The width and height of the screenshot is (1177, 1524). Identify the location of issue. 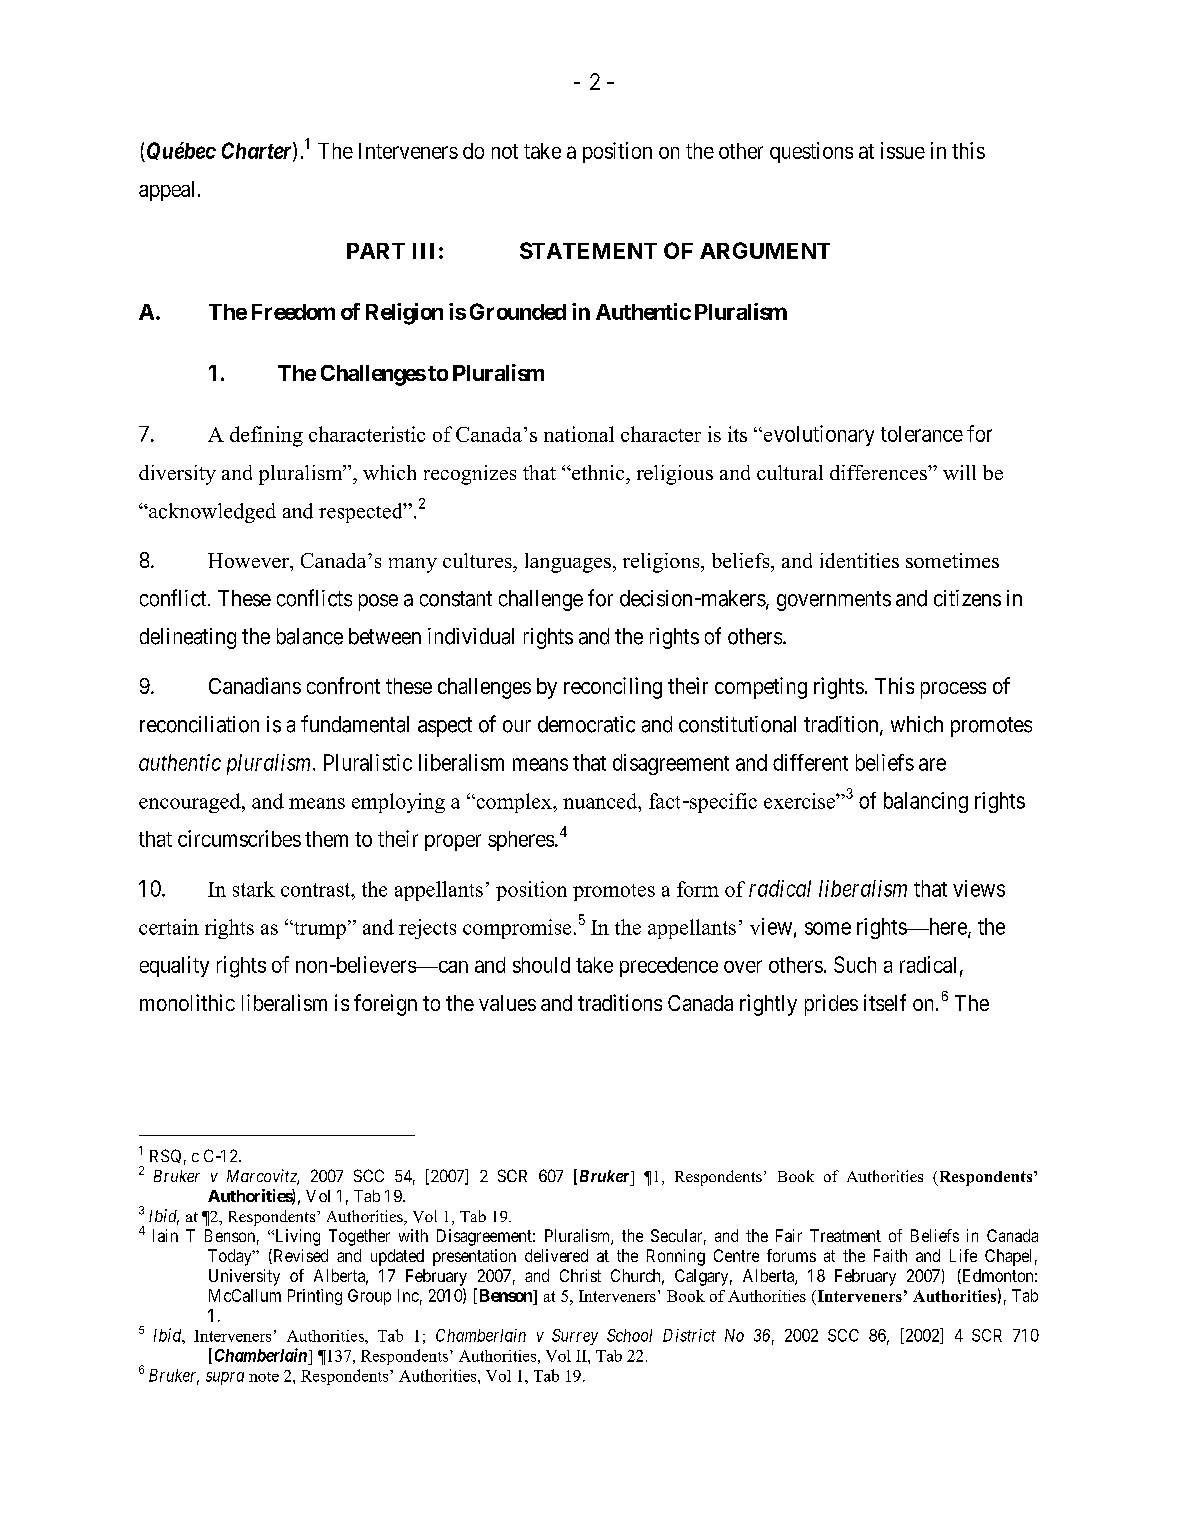
(903, 150).
